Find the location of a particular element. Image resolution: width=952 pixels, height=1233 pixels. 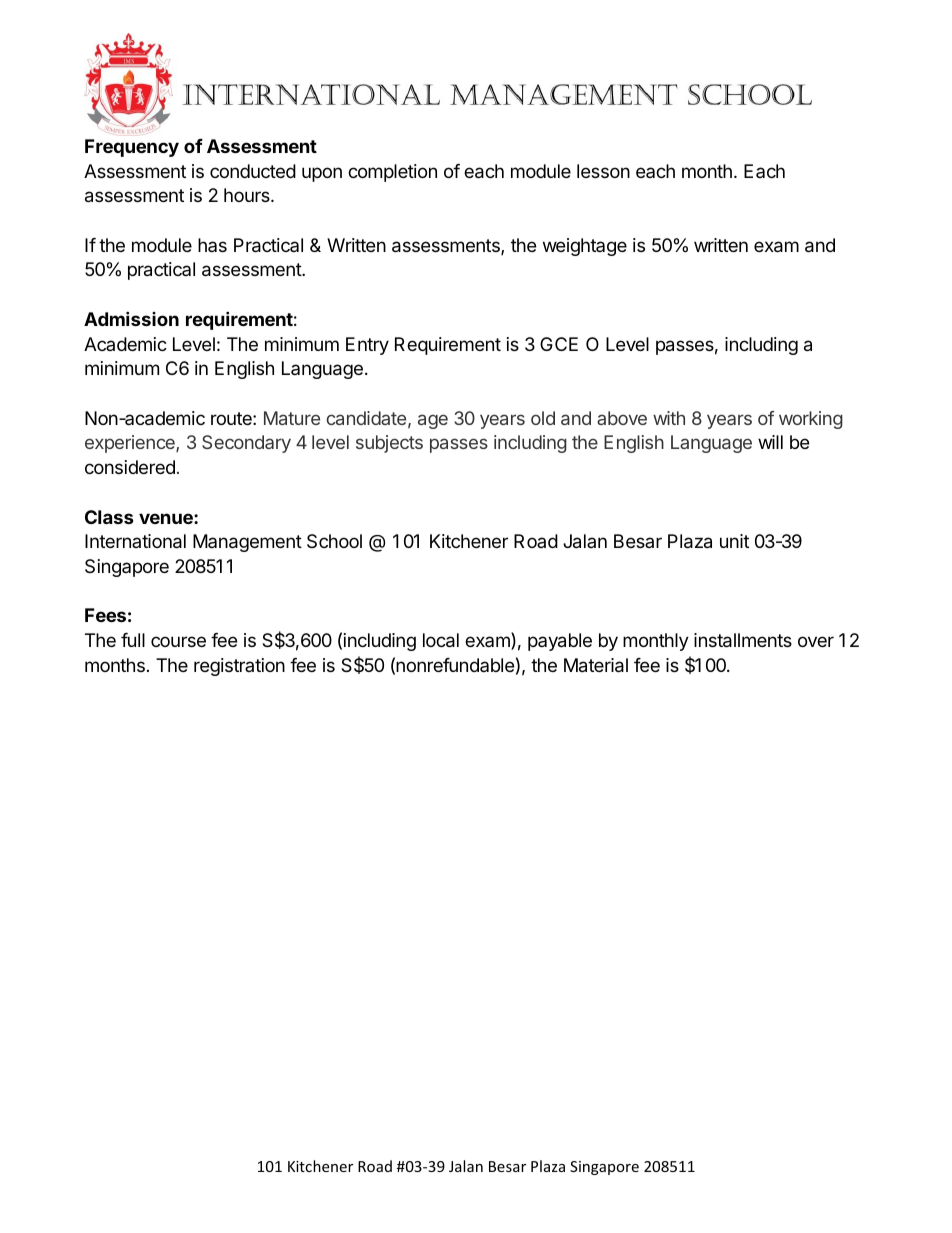

Admission is located at coordinates (131, 318).
